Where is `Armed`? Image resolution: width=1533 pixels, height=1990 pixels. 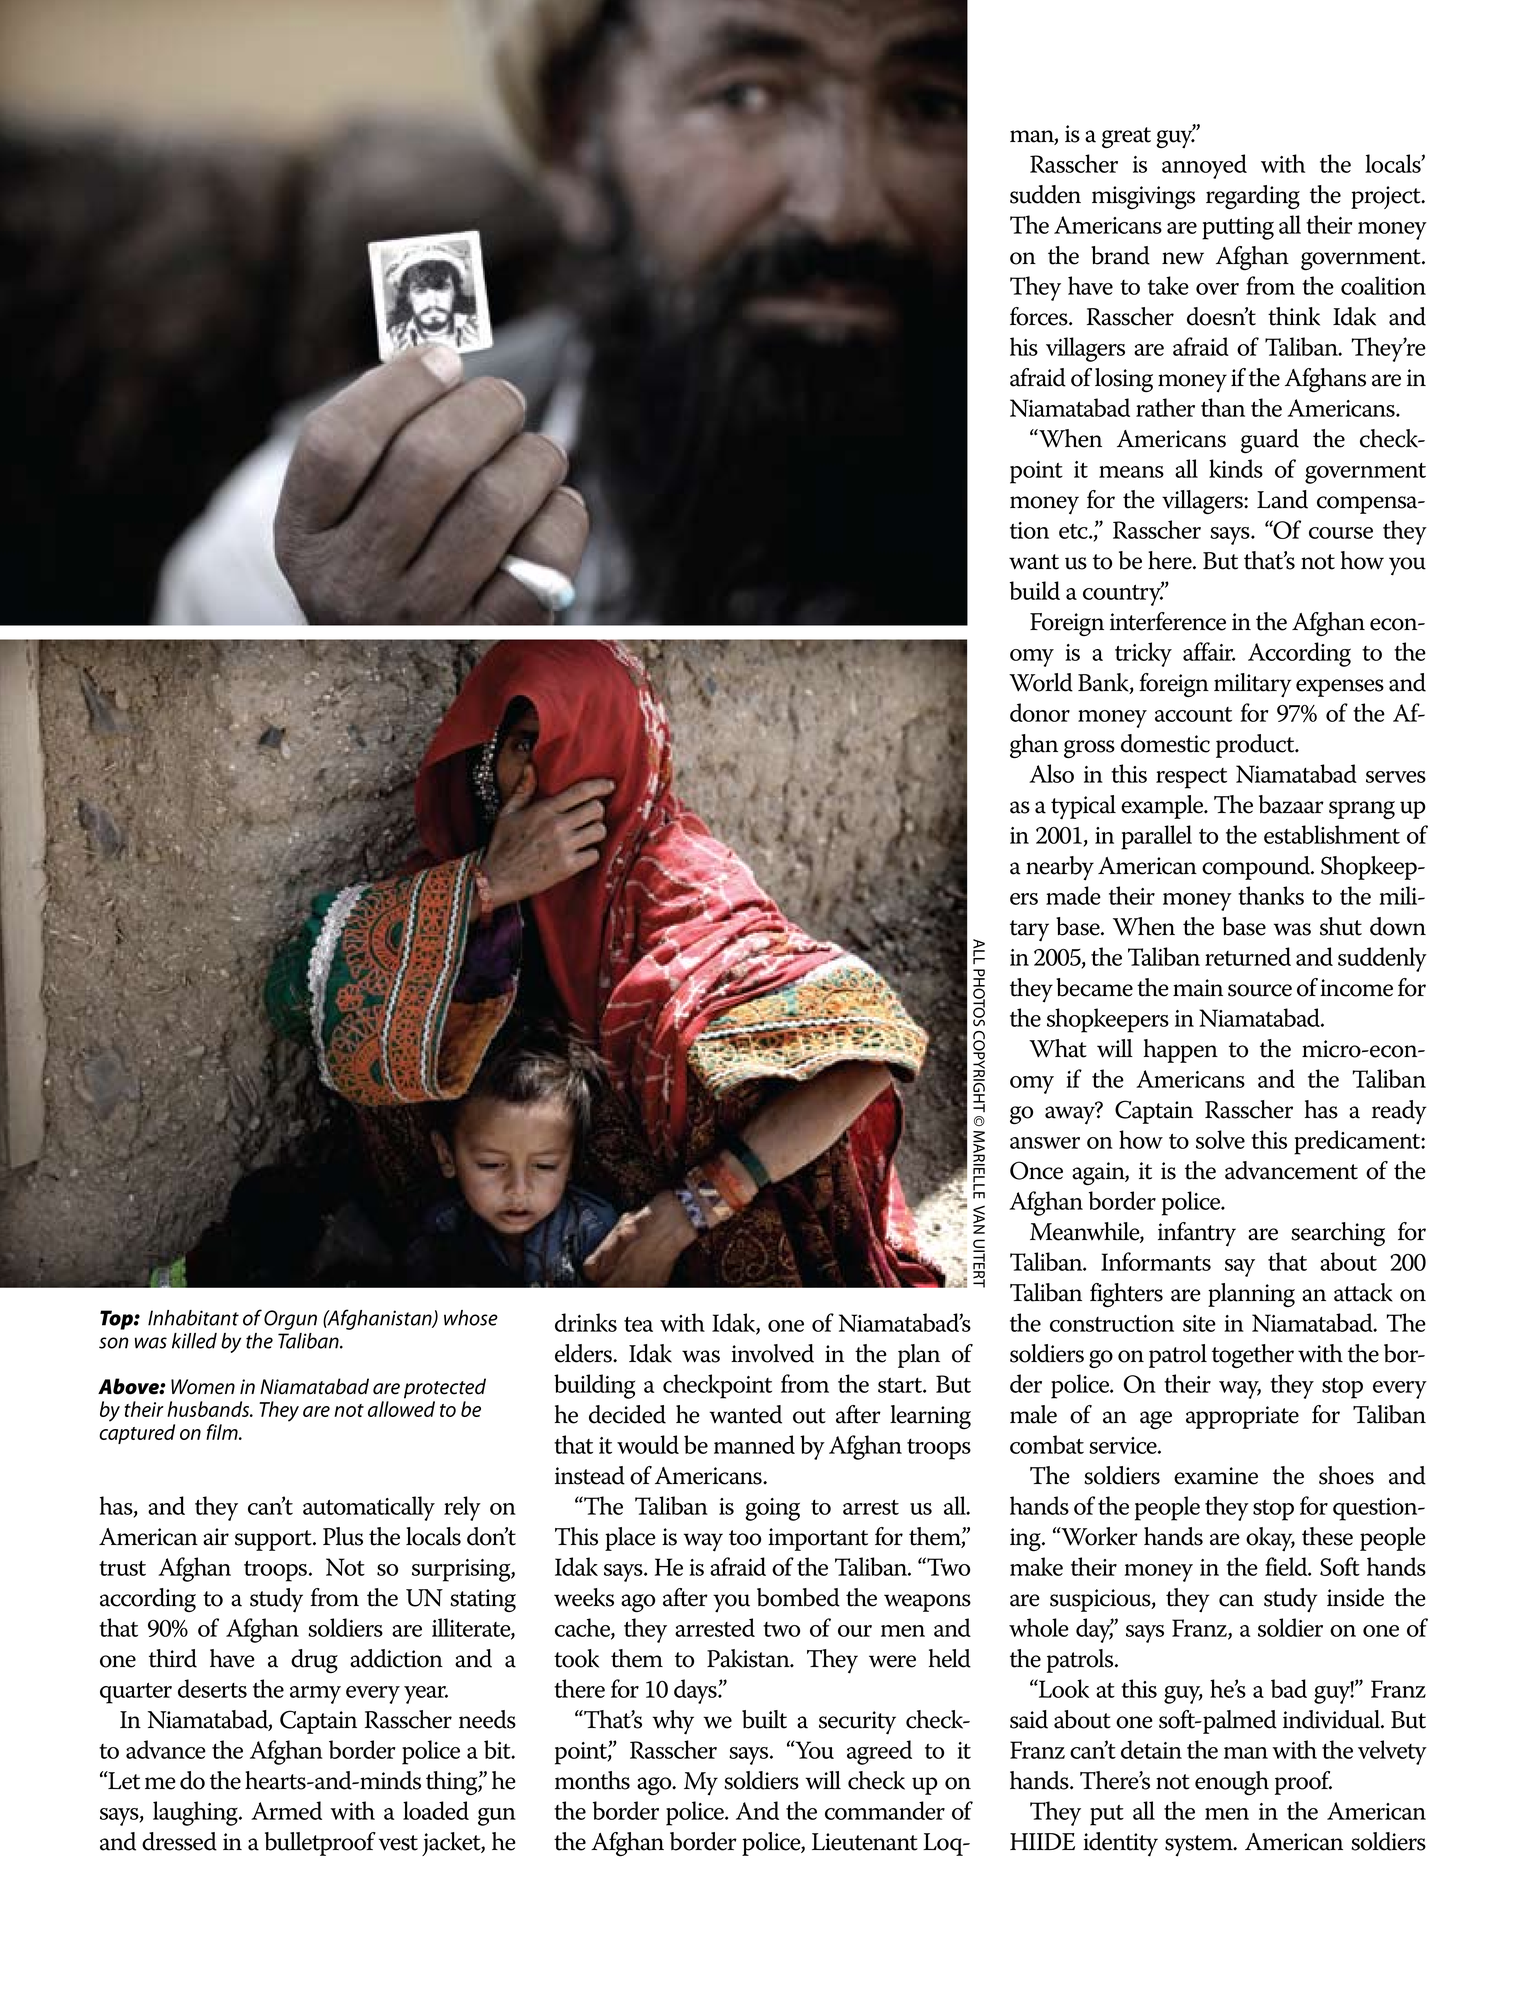 Armed is located at coordinates (286, 1810).
